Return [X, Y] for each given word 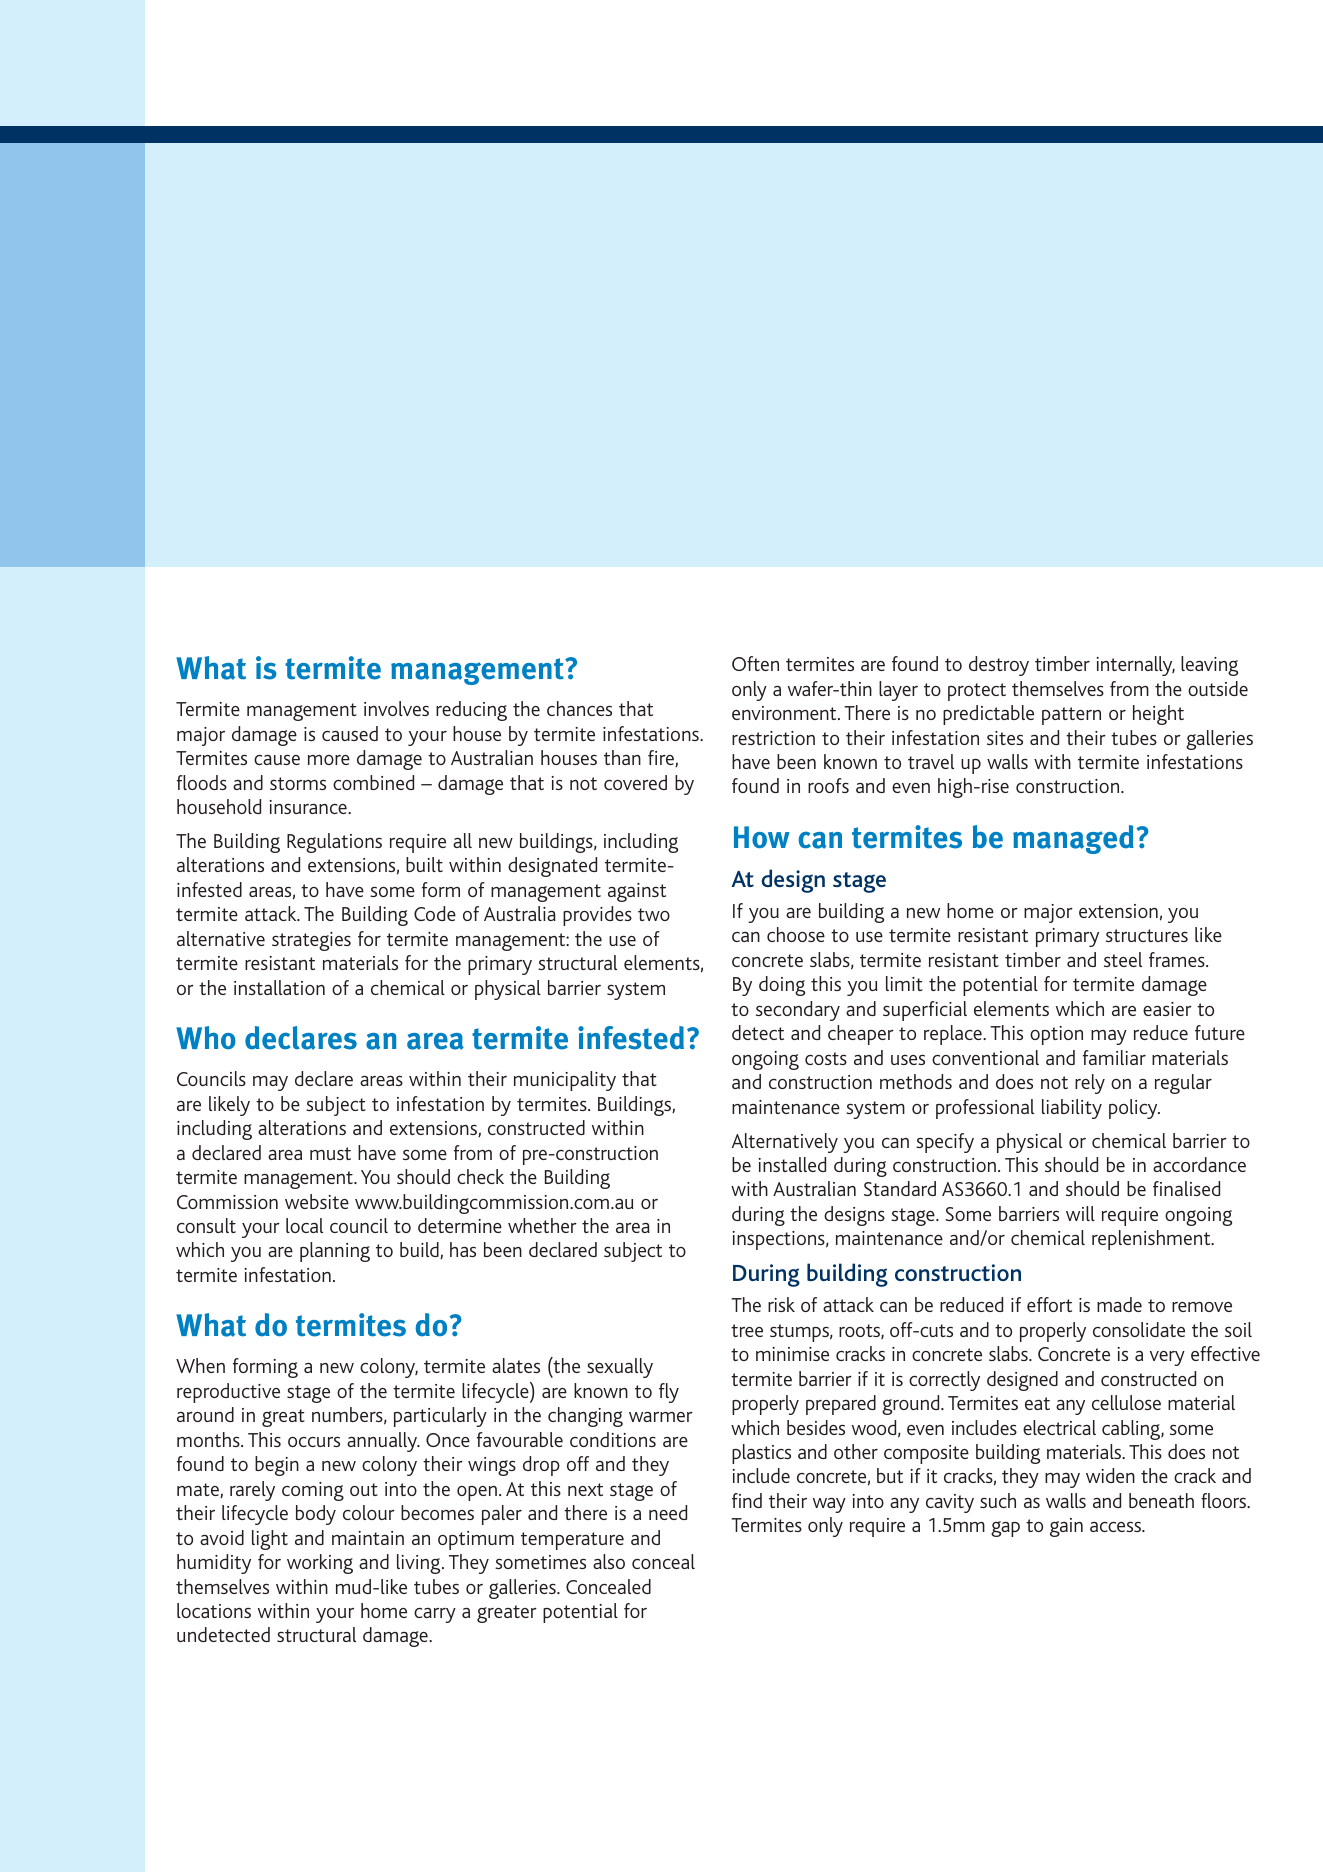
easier [1167, 1009]
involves [396, 708]
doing [782, 986]
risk [781, 1304]
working [320, 1564]
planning [335, 1252]
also [609, 1561]
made [1119, 1304]
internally [1135, 666]
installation [279, 987]
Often [755, 663]
